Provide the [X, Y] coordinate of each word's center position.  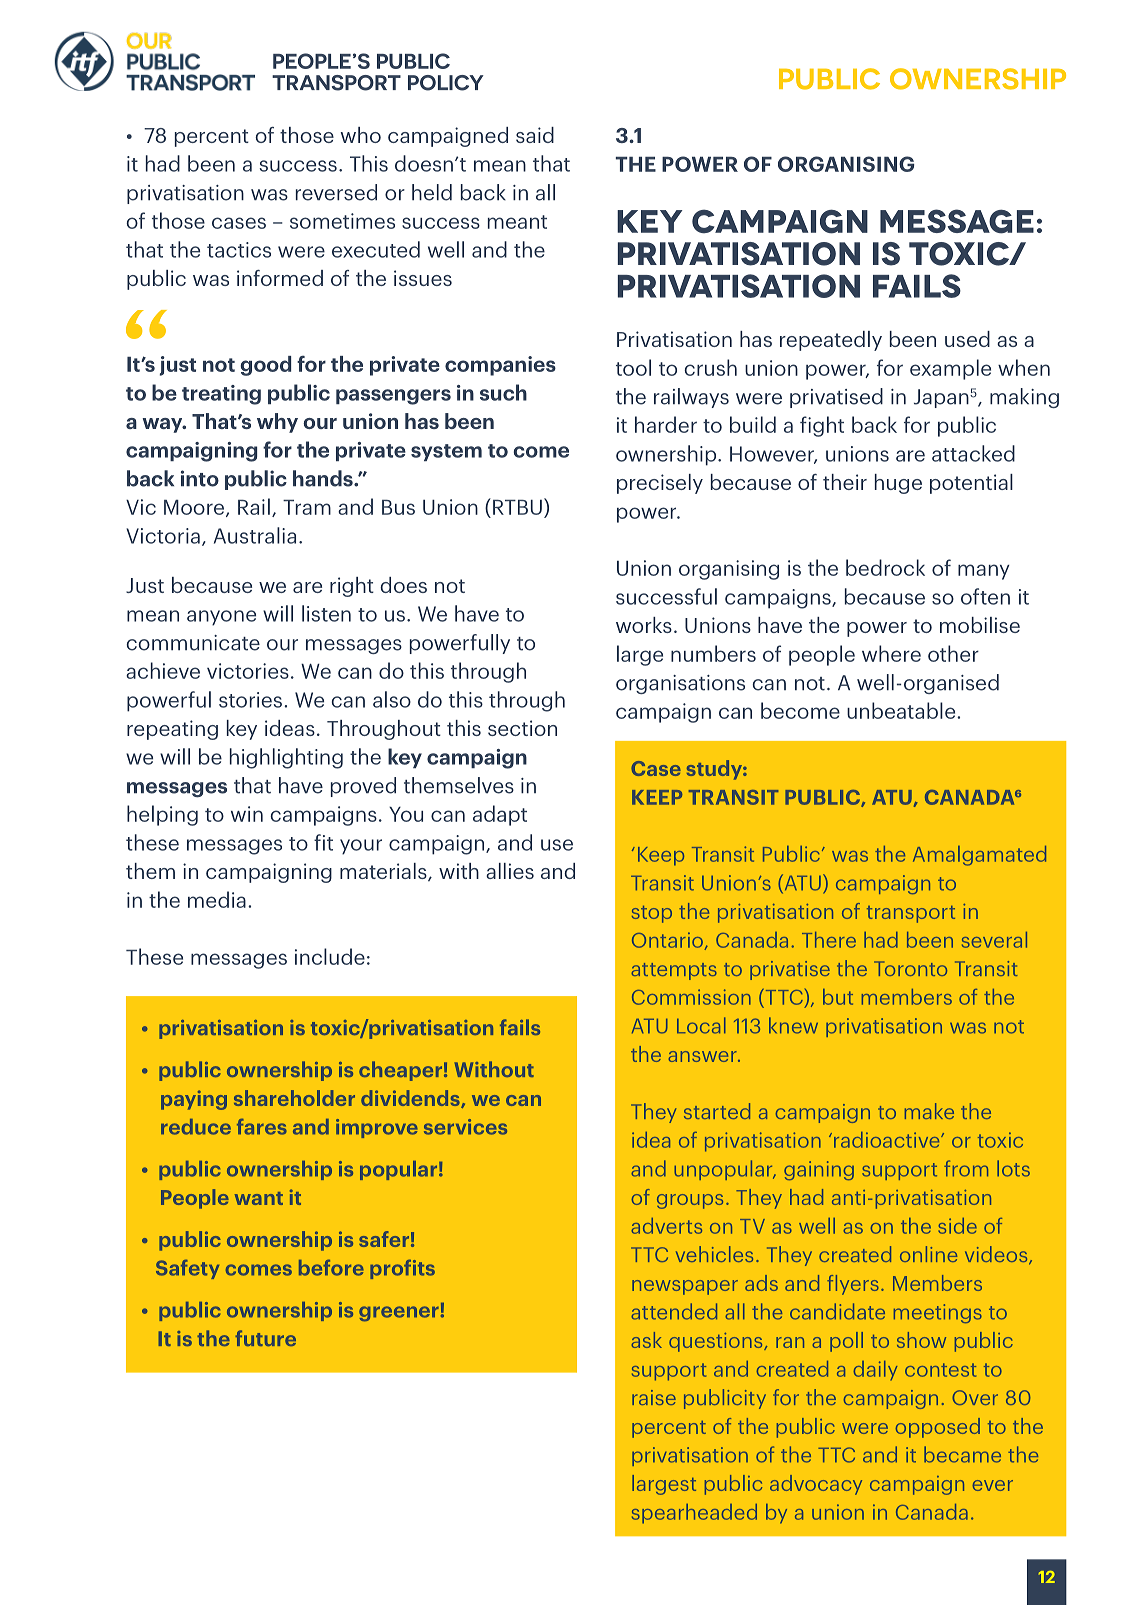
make [929, 1111]
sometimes [342, 221]
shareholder [294, 1098]
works [644, 625]
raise [654, 1397]
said [535, 135]
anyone [221, 618]
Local [701, 1025]
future [265, 1338]
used [967, 339]
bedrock [885, 567]
